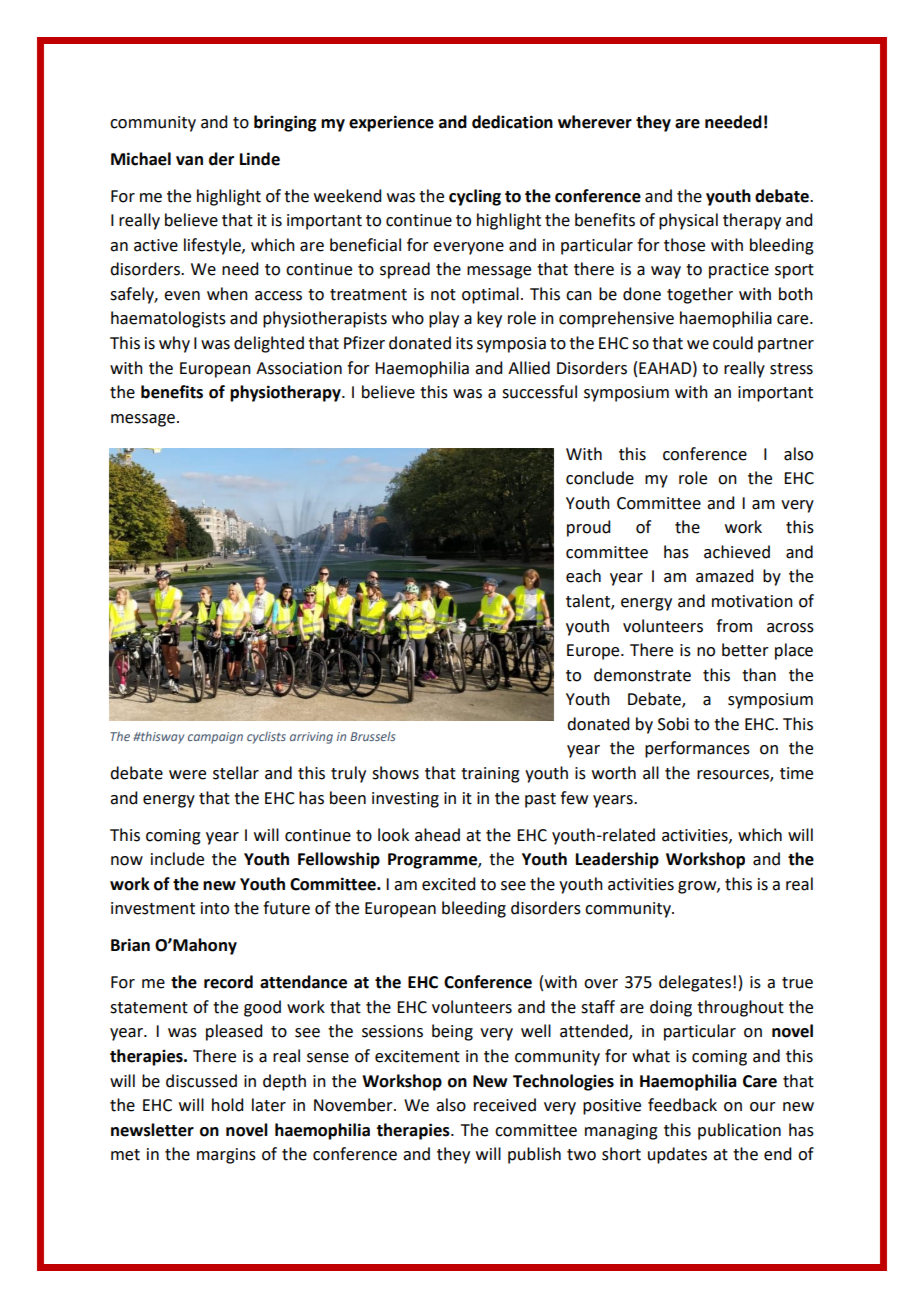  What do you see at coordinates (737, 552) in the screenshot?
I see `achieved` at bounding box center [737, 552].
